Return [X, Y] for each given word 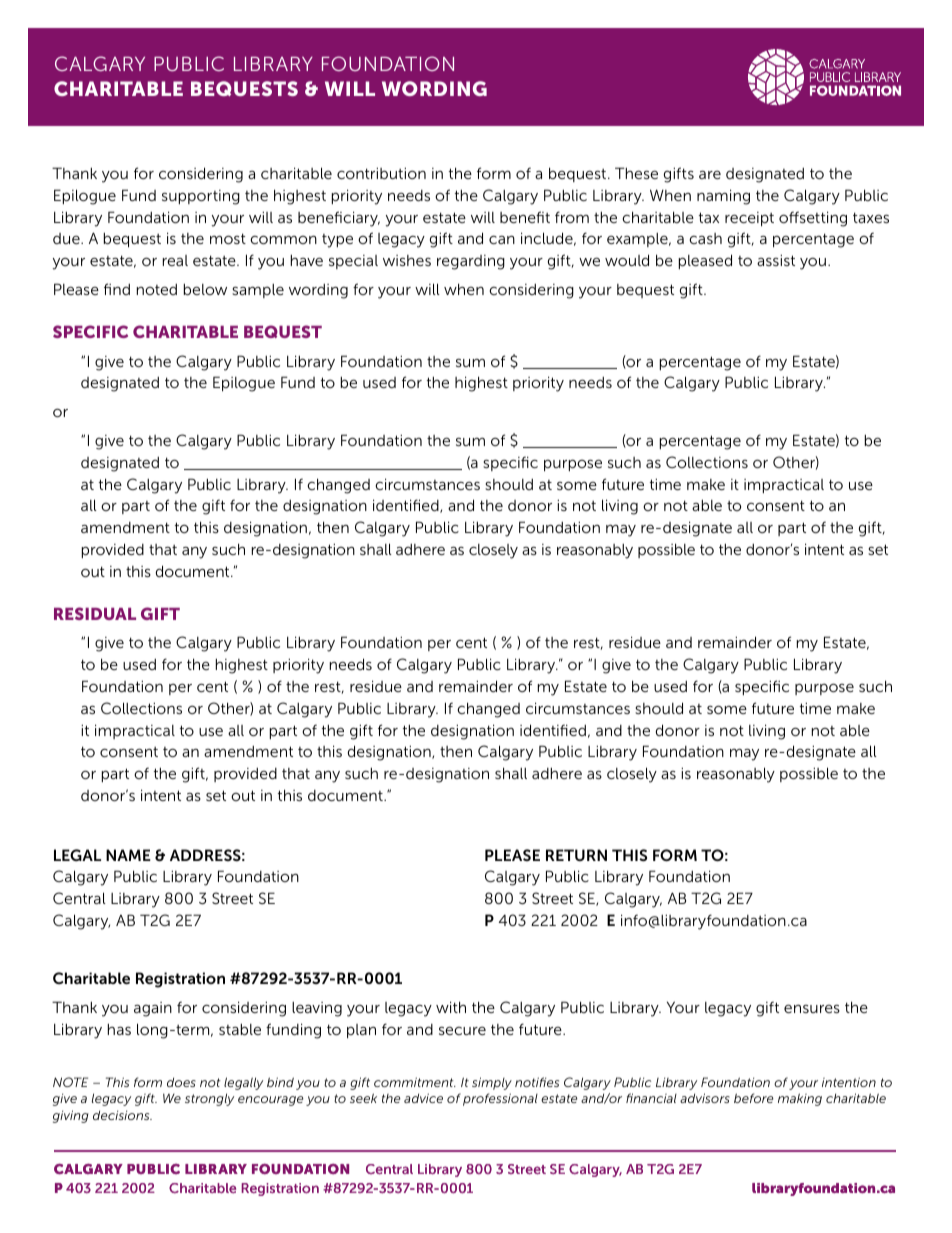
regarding [471, 262]
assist [776, 260]
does [181, 1082]
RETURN [576, 855]
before [754, 1098]
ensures [812, 1008]
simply [492, 1083]
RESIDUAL [95, 613]
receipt [749, 219]
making [800, 1099]
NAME [128, 855]
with [451, 1007]
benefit [525, 217]
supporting [201, 197]
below [205, 289]
